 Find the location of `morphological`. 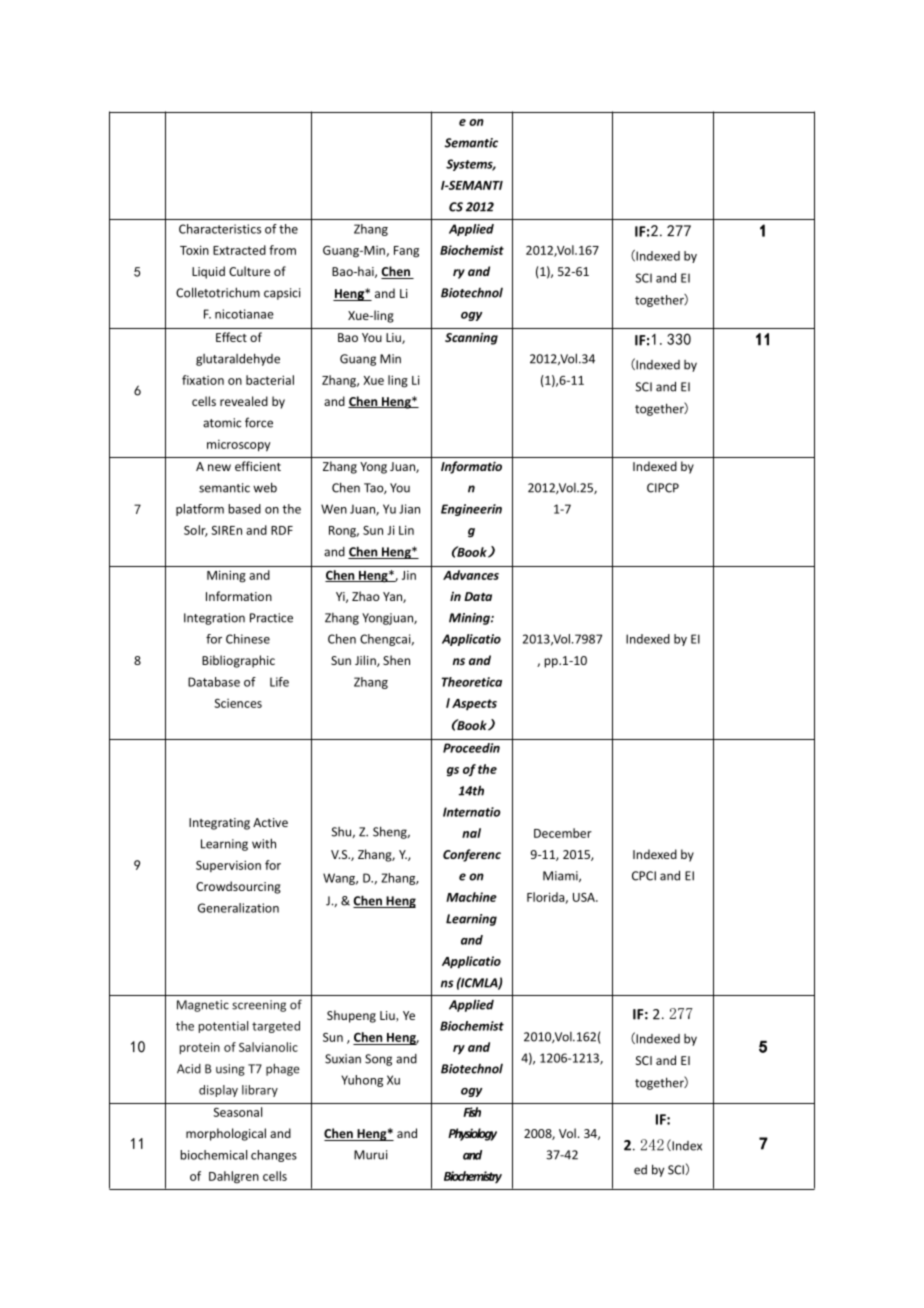

morphological is located at coordinates (226, 1134).
